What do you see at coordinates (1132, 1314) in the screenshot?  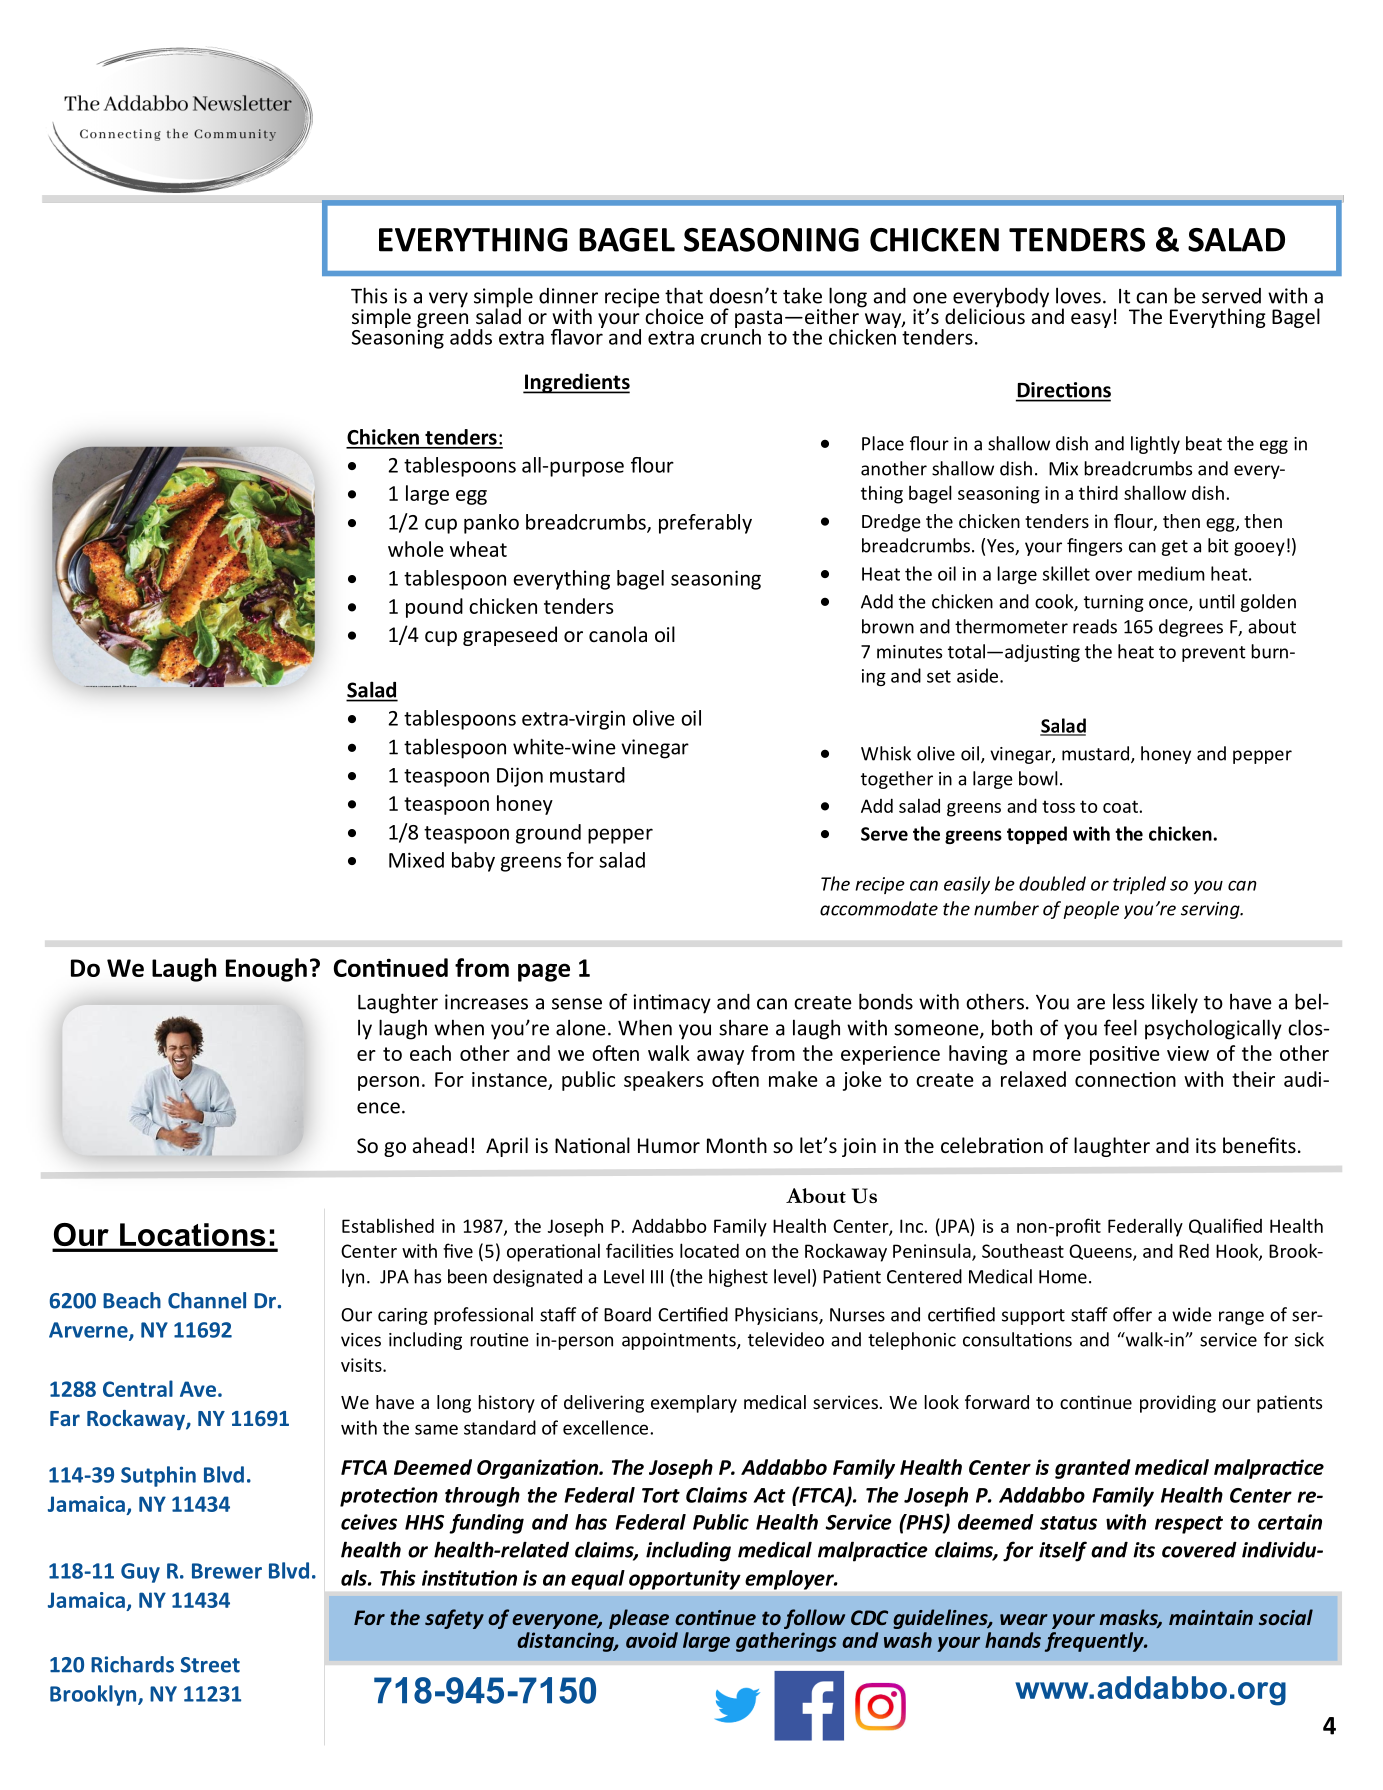 I see `offer` at bounding box center [1132, 1314].
